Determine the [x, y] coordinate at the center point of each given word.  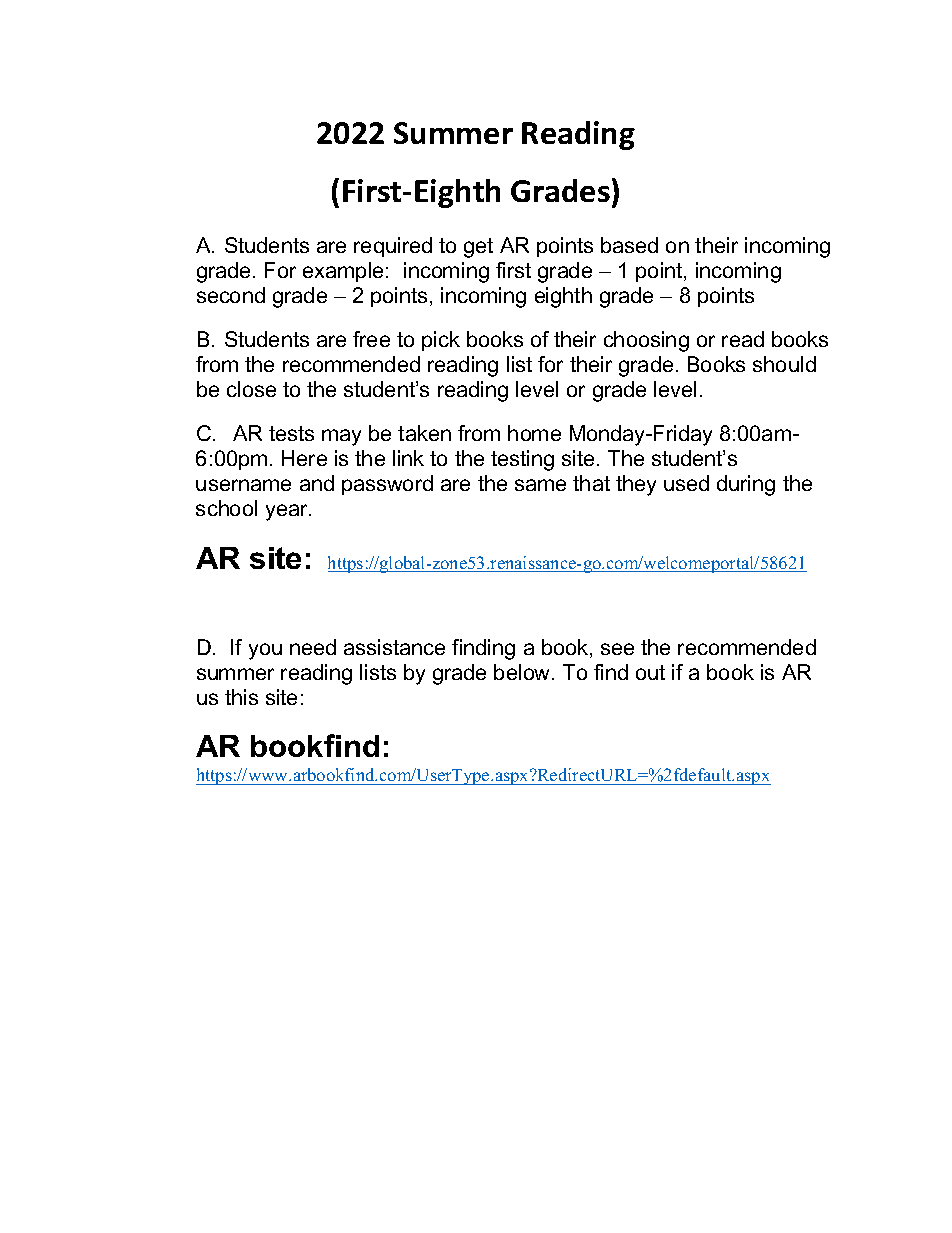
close [251, 389]
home [534, 433]
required [393, 247]
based [629, 245]
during [746, 485]
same [540, 485]
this [241, 697]
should [784, 364]
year [288, 512]
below [523, 672]
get [478, 248]
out [650, 672]
